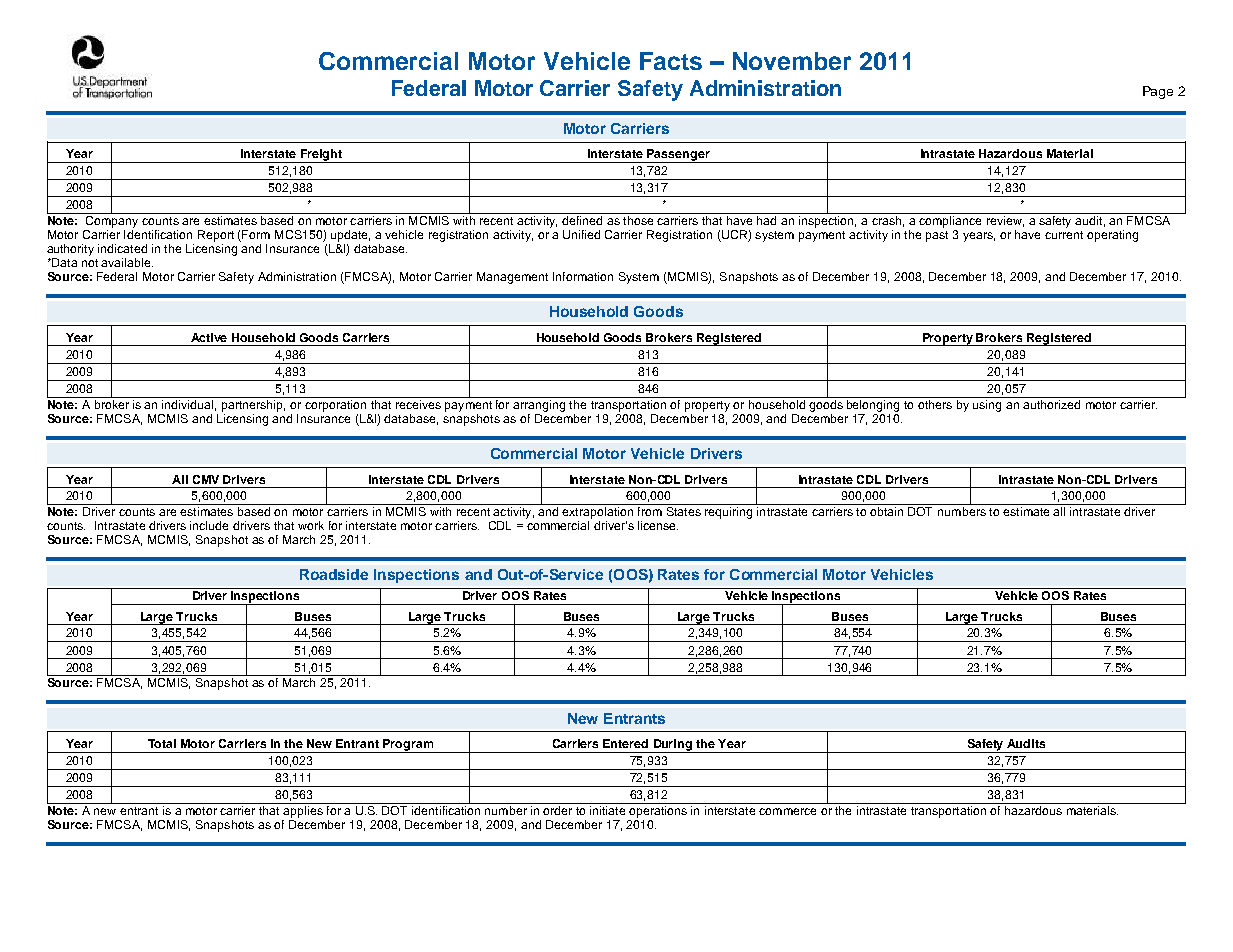 This page has height=952, width=1233. Describe the element at coordinates (1052, 403) in the page. I see `authorized` at that location.
